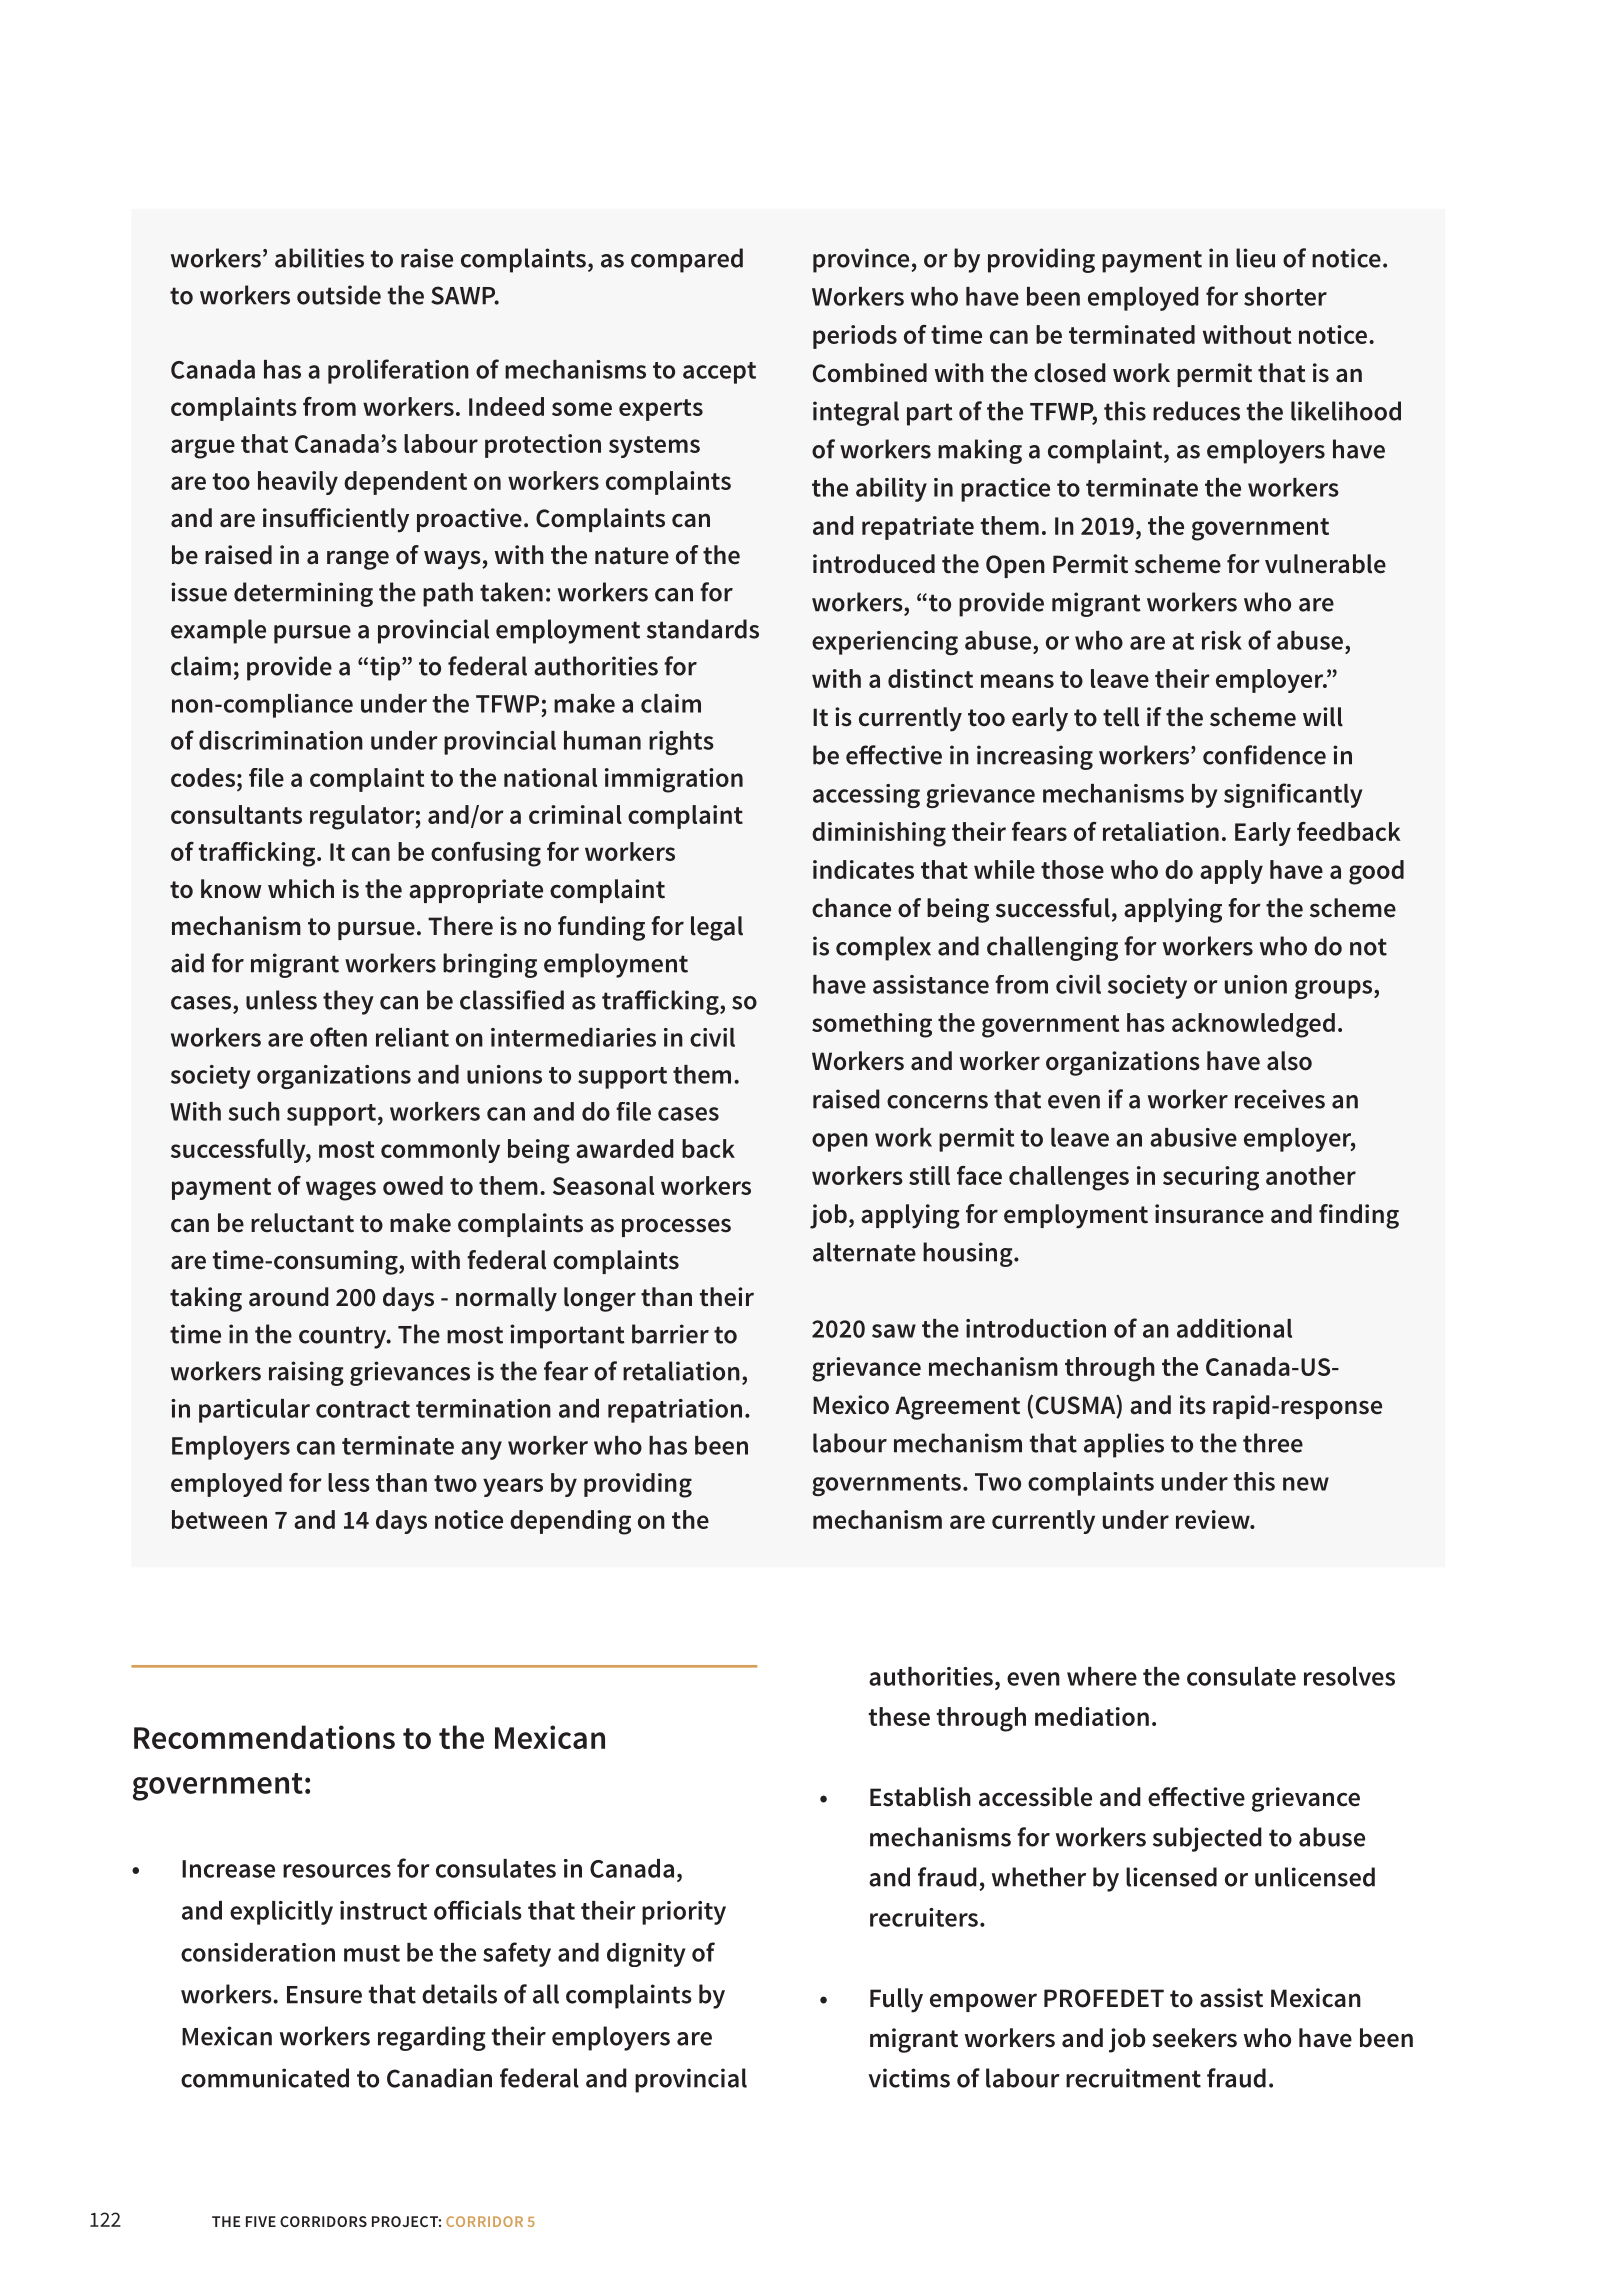 The image size is (1623, 2296). I want to click on victims, so click(909, 2078).
